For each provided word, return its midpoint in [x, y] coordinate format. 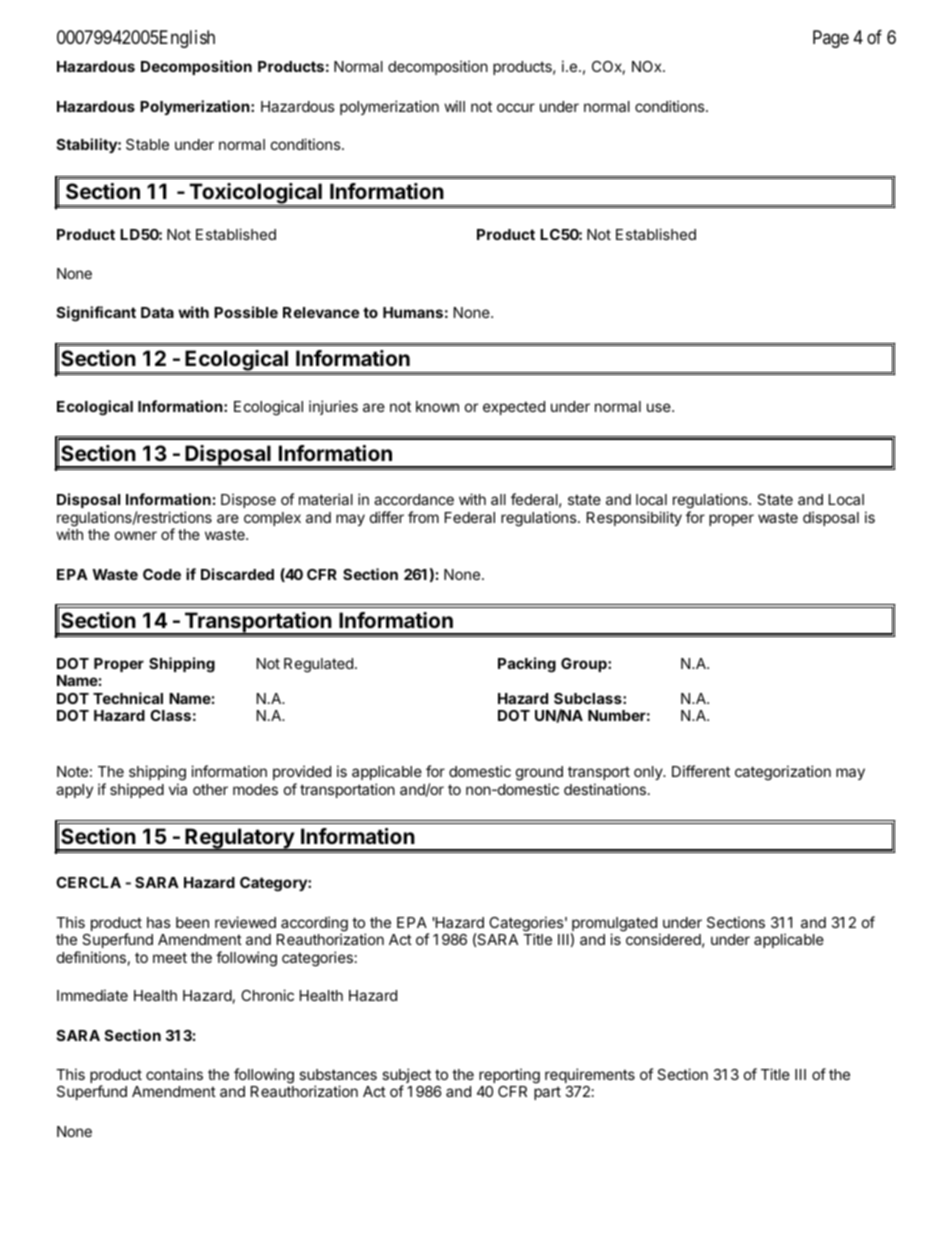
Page [831, 39]
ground [539, 773]
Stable [147, 144]
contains [174, 1074]
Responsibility [634, 518]
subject [406, 1077]
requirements [590, 1075]
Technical [128, 698]
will [454, 106]
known [437, 406]
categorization [783, 773]
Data [157, 312]
